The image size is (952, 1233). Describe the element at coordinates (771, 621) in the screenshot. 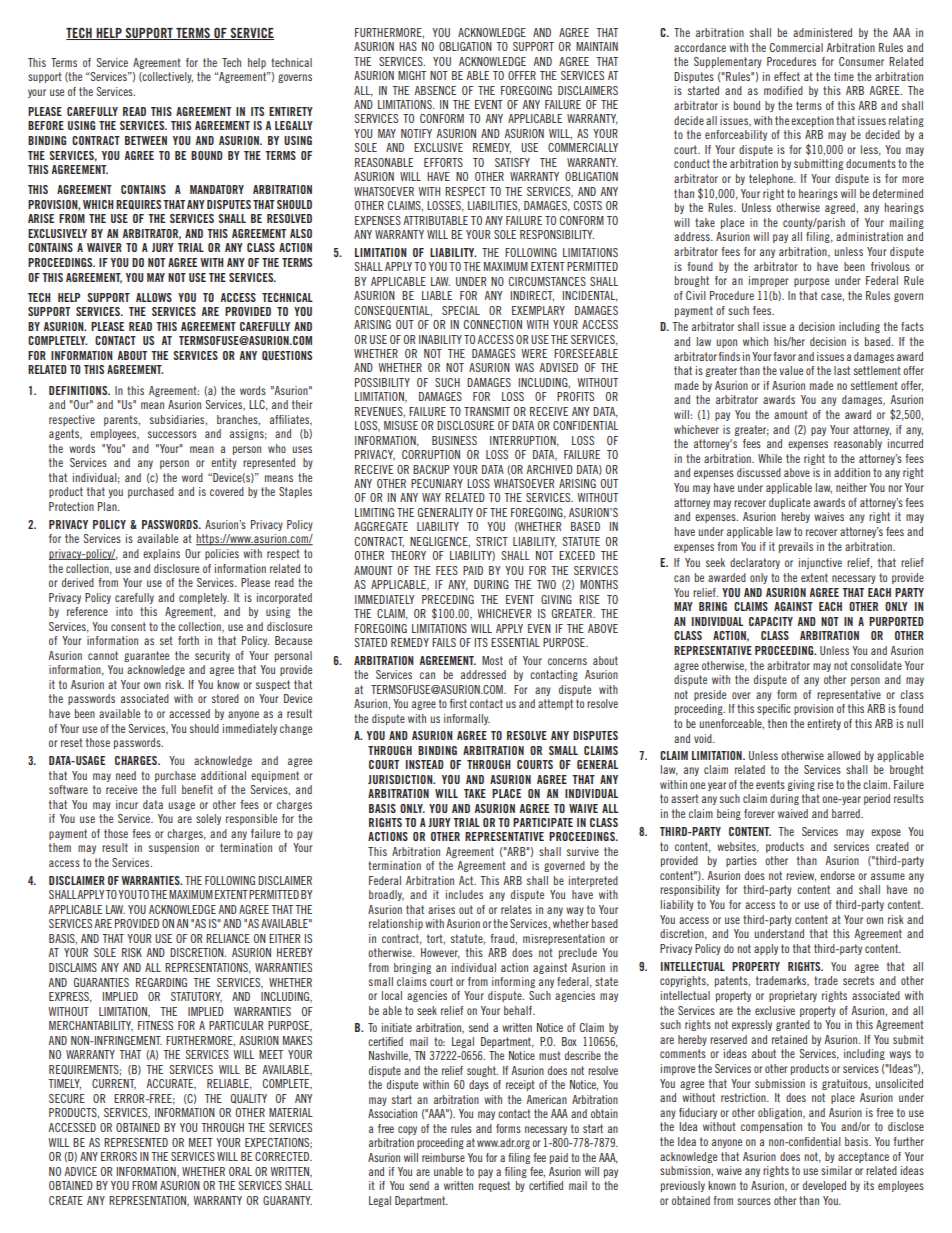

I see `CAPACITY` at that location.
